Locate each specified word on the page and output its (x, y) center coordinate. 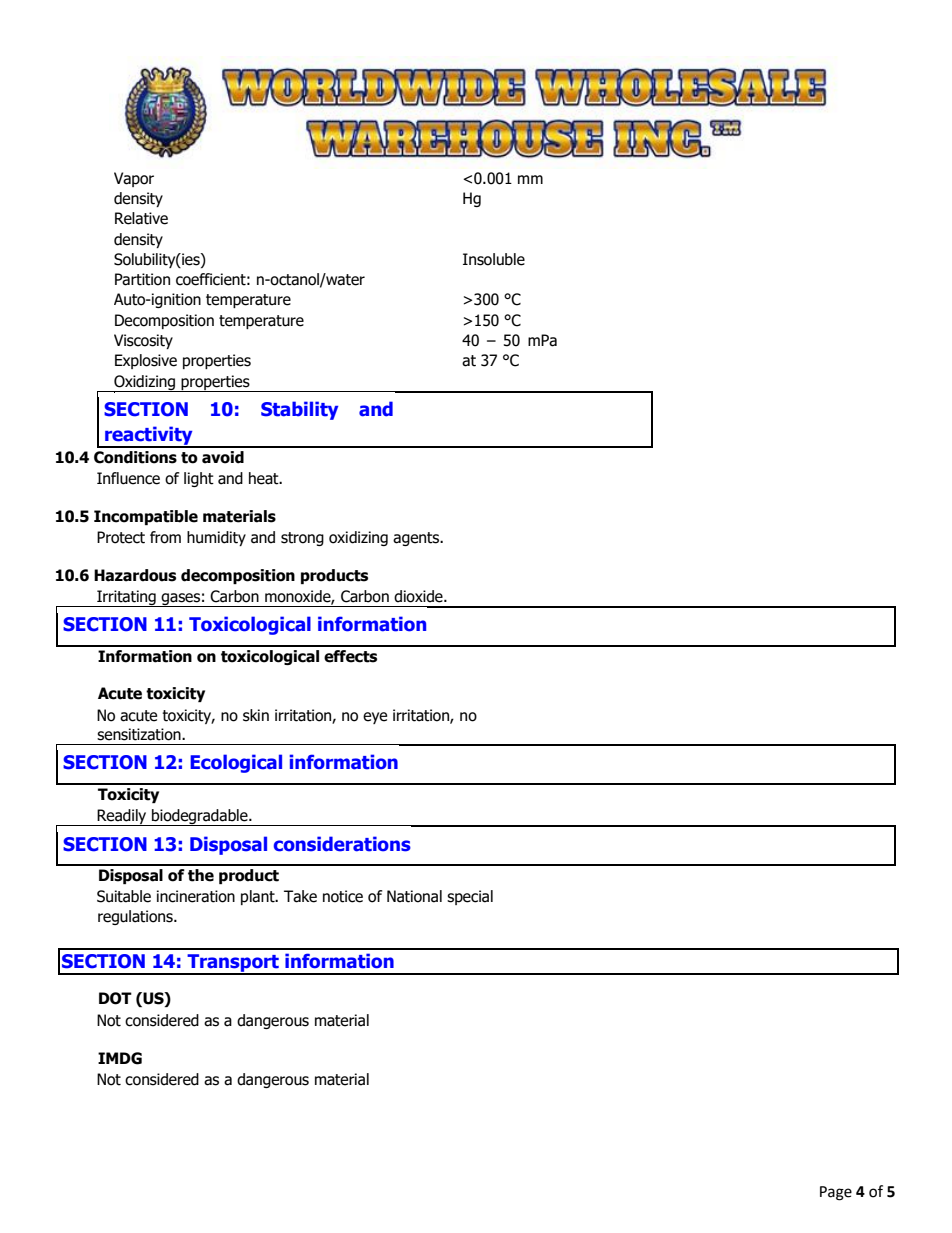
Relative (141, 218)
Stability (299, 410)
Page (836, 1193)
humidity (216, 538)
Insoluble (494, 259)
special (470, 897)
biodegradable (200, 817)
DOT (115, 998)
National (414, 896)
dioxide (419, 596)
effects (350, 656)
